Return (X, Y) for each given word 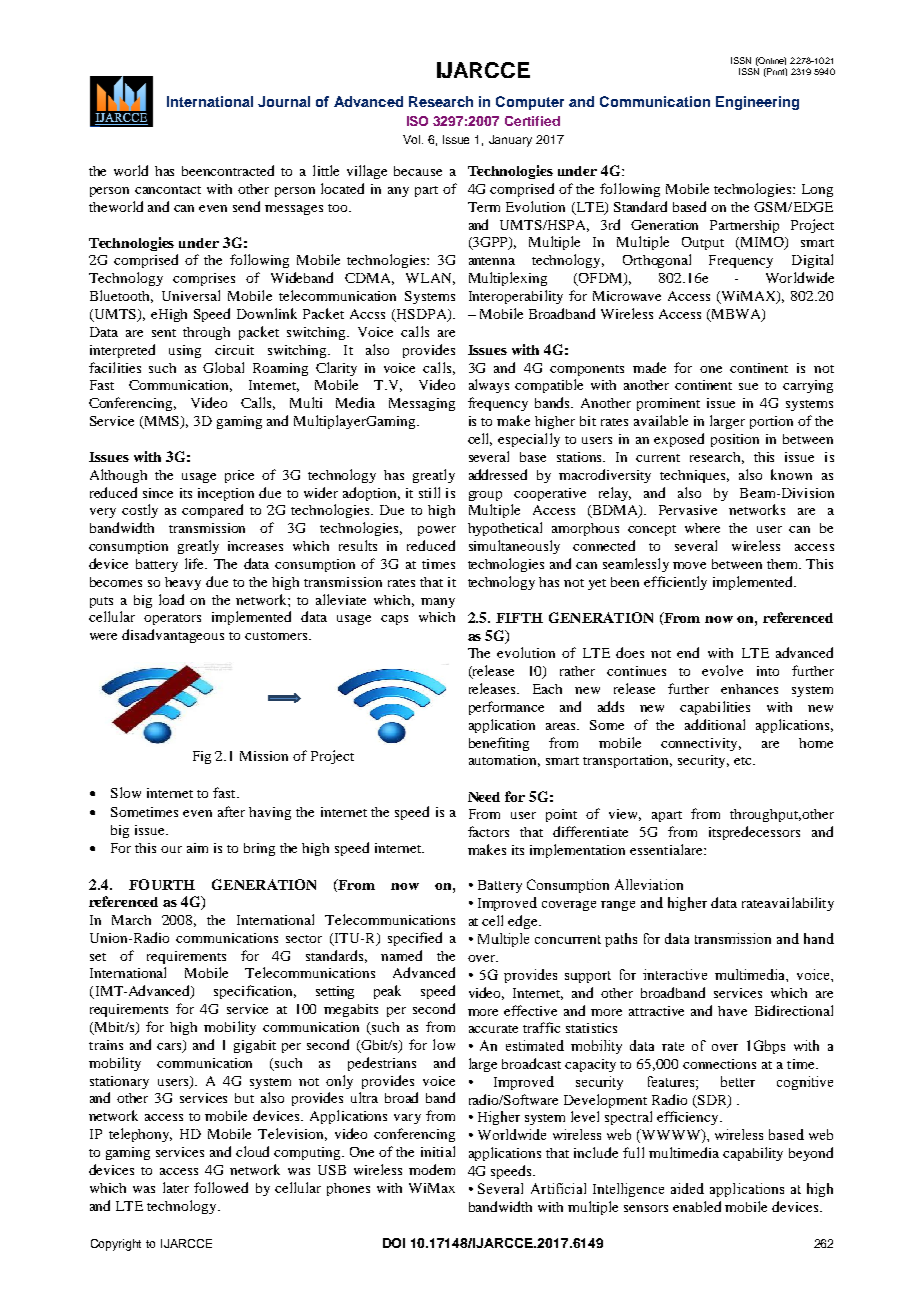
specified (415, 939)
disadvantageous (173, 636)
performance (506, 708)
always (489, 386)
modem (432, 1169)
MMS (162, 422)
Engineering (757, 103)
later (176, 1187)
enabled (697, 1206)
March (131, 920)
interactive (675, 974)
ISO (417, 121)
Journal (284, 101)
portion (771, 422)
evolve (722, 670)
